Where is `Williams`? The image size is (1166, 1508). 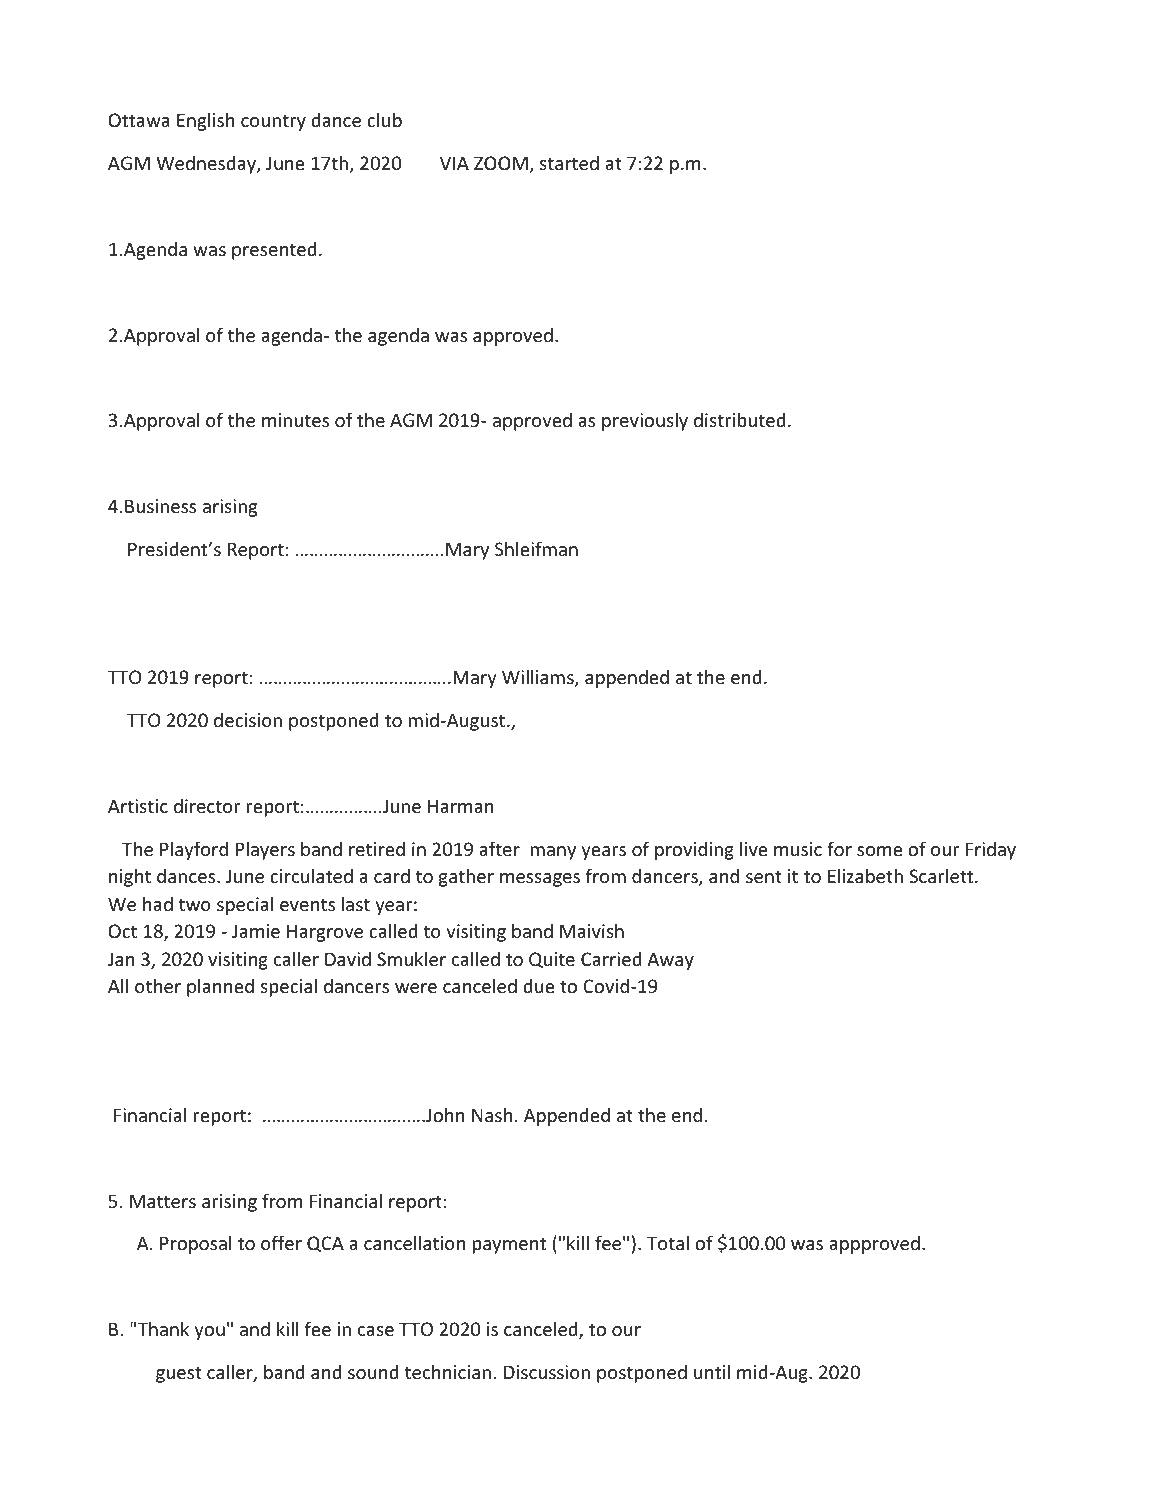
Williams is located at coordinates (539, 678).
